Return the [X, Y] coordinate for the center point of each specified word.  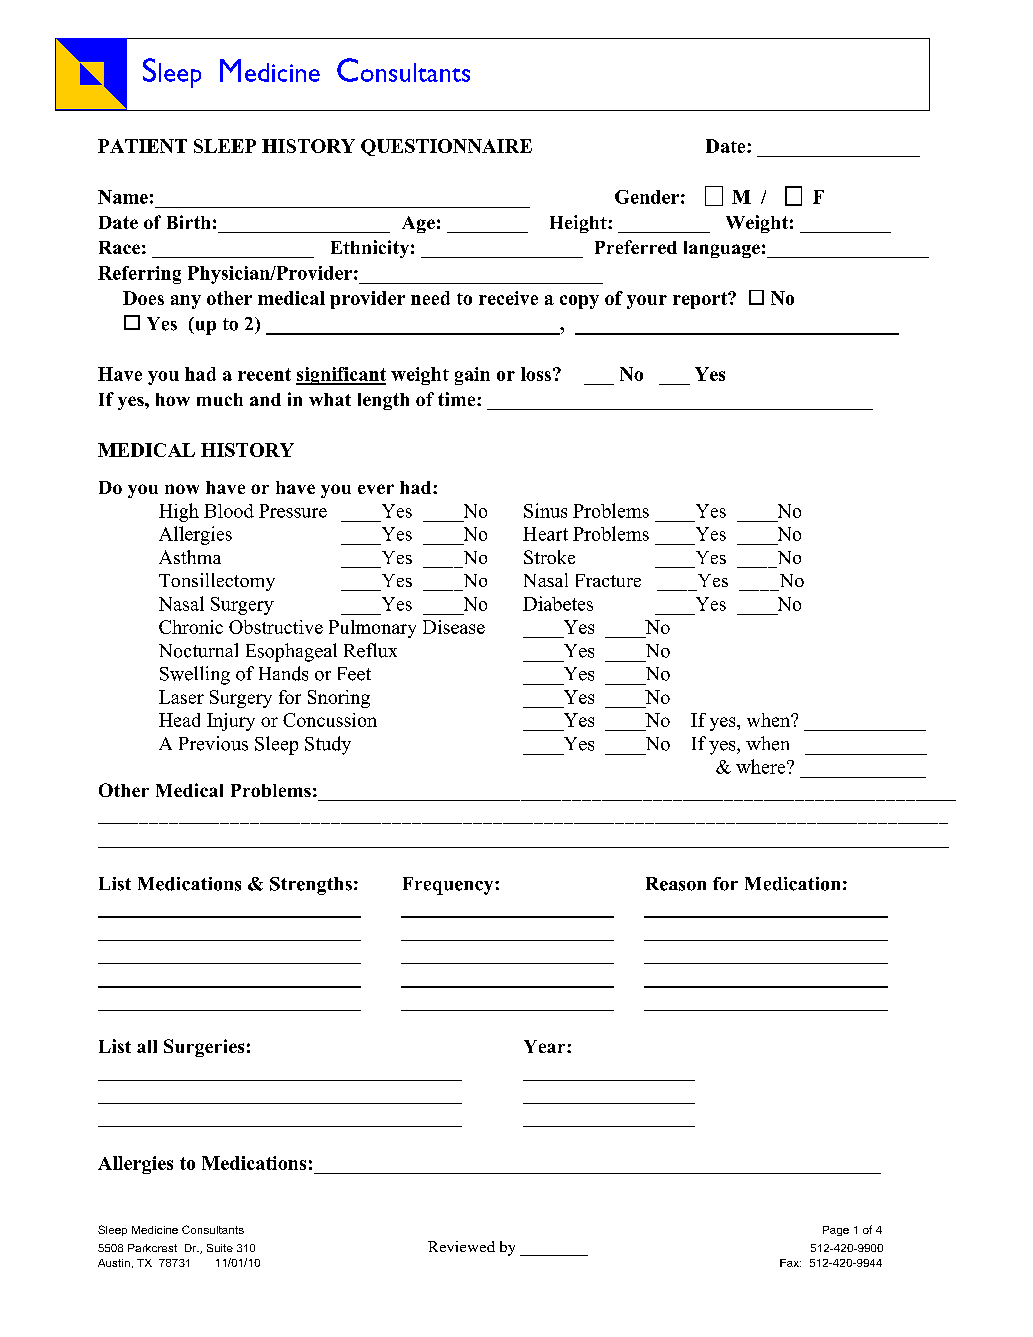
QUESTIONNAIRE [446, 147]
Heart [545, 534]
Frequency [449, 886]
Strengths [311, 886]
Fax [790, 1263]
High [179, 512]
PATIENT [142, 146]
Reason [676, 884]
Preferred [636, 247]
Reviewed [461, 1246]
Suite [220, 1248]
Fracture [608, 580]
